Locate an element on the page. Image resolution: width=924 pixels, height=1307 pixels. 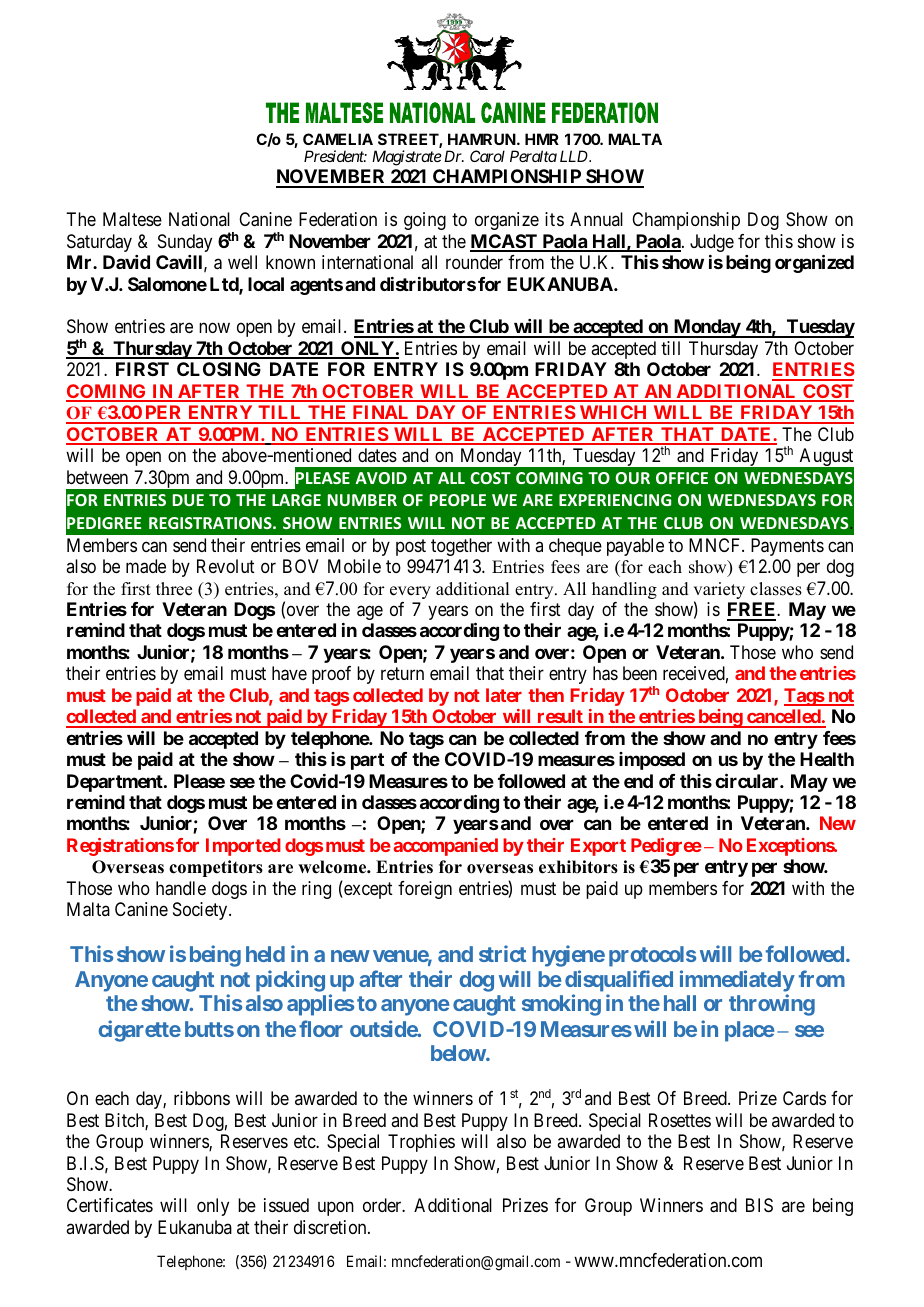
Maltese is located at coordinates (132, 219).
